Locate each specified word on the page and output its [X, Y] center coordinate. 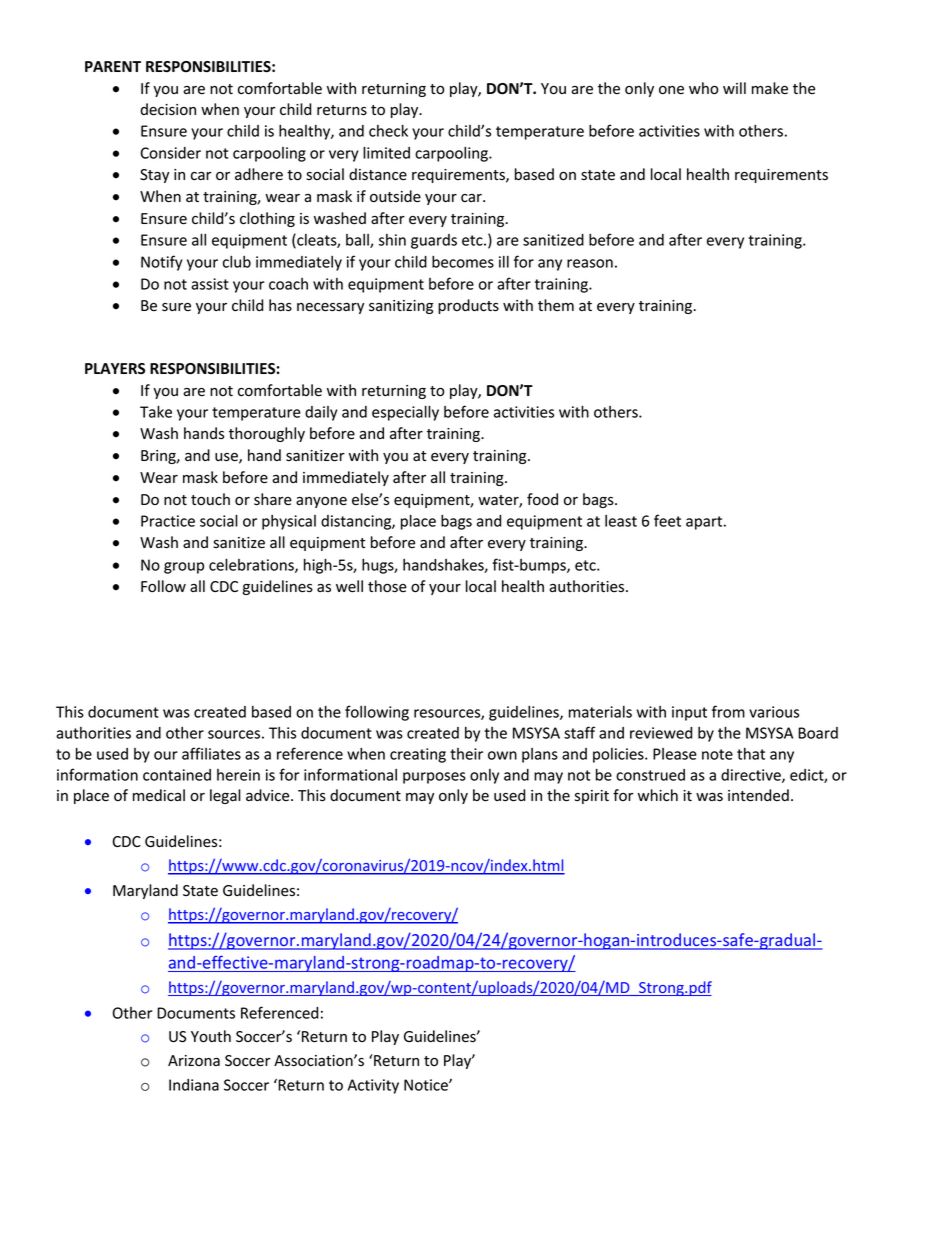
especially [405, 413]
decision [168, 109]
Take [156, 411]
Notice [427, 1085]
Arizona [194, 1060]
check [388, 130]
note [717, 754]
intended [758, 795]
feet [667, 520]
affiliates [211, 753]
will [734, 88]
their [466, 754]
